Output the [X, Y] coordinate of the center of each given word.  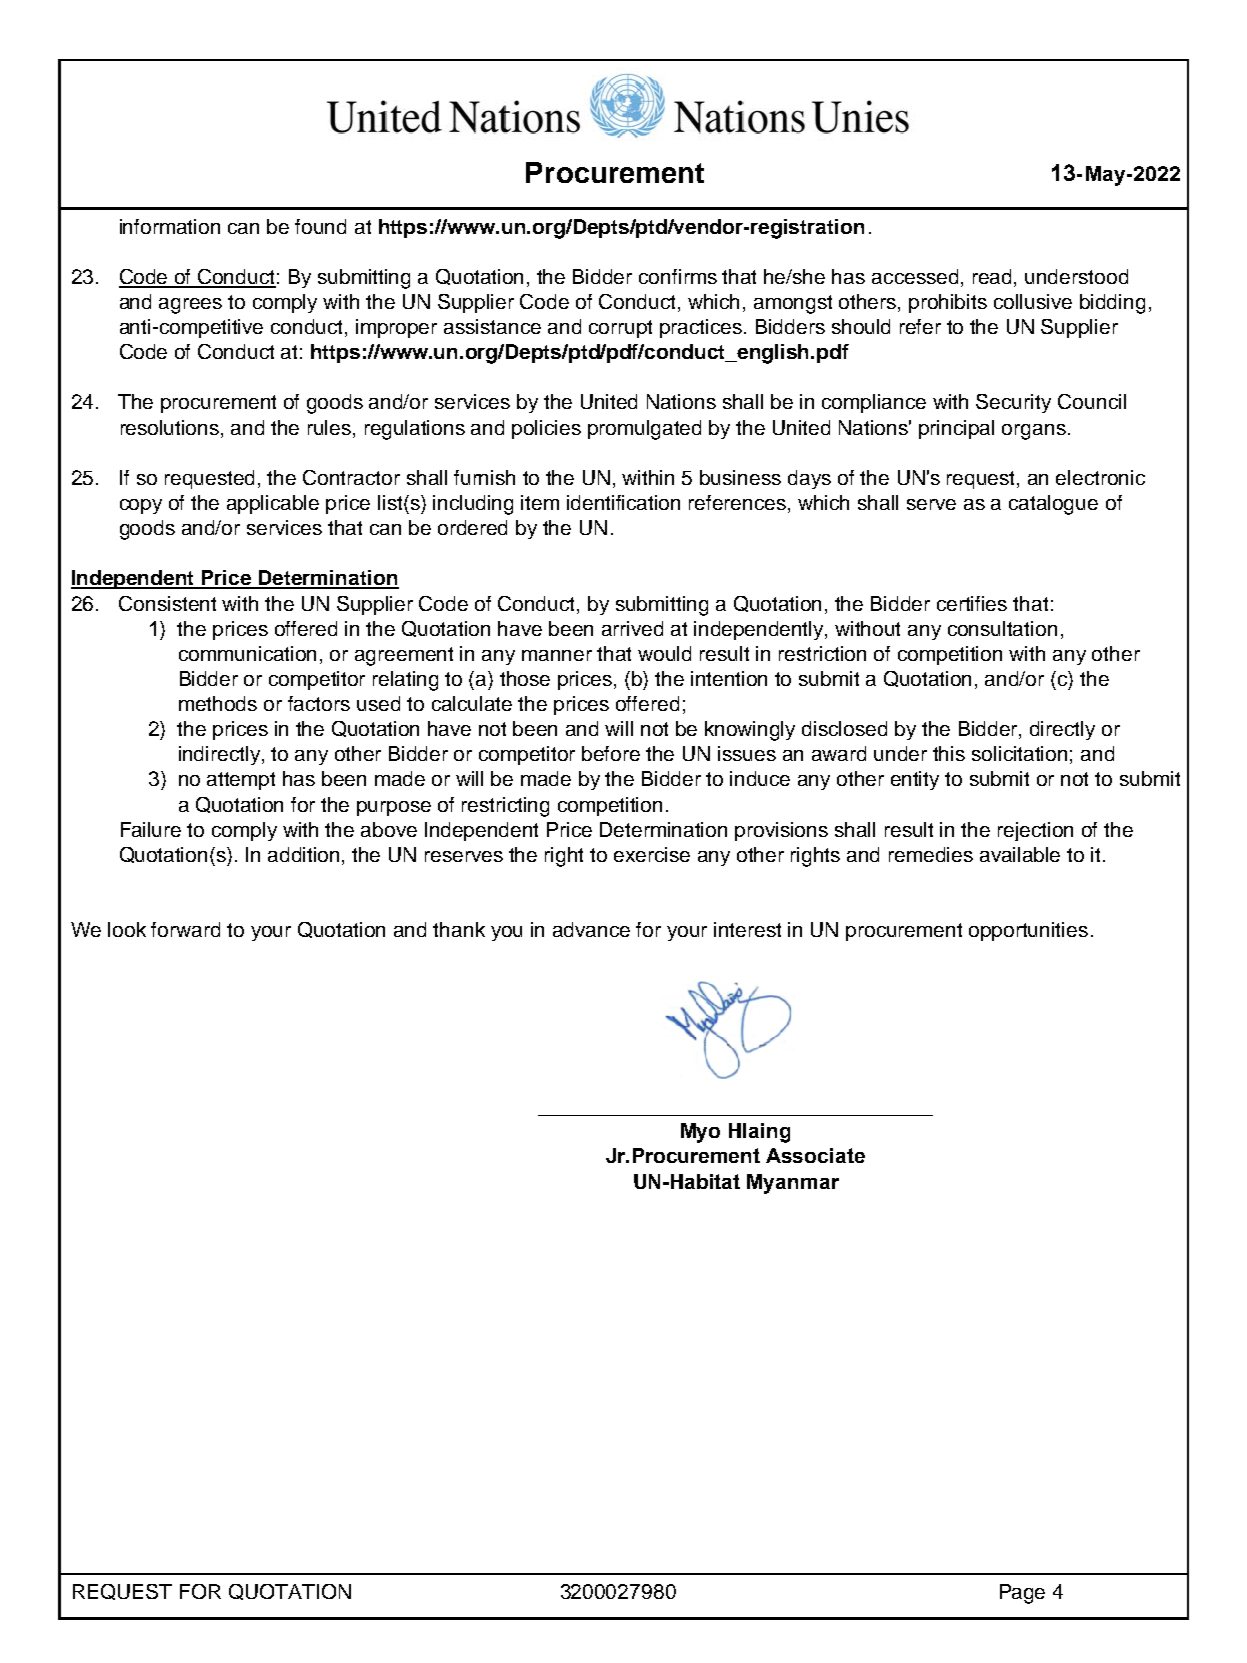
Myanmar [793, 1184]
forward [185, 929]
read [994, 278]
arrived [632, 628]
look [127, 929]
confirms [678, 276]
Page [1022, 1594]
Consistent [167, 603]
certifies [972, 603]
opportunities [1028, 931]
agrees [190, 306]
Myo [700, 1133]
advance [591, 929]
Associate [815, 1155]
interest [747, 929]
